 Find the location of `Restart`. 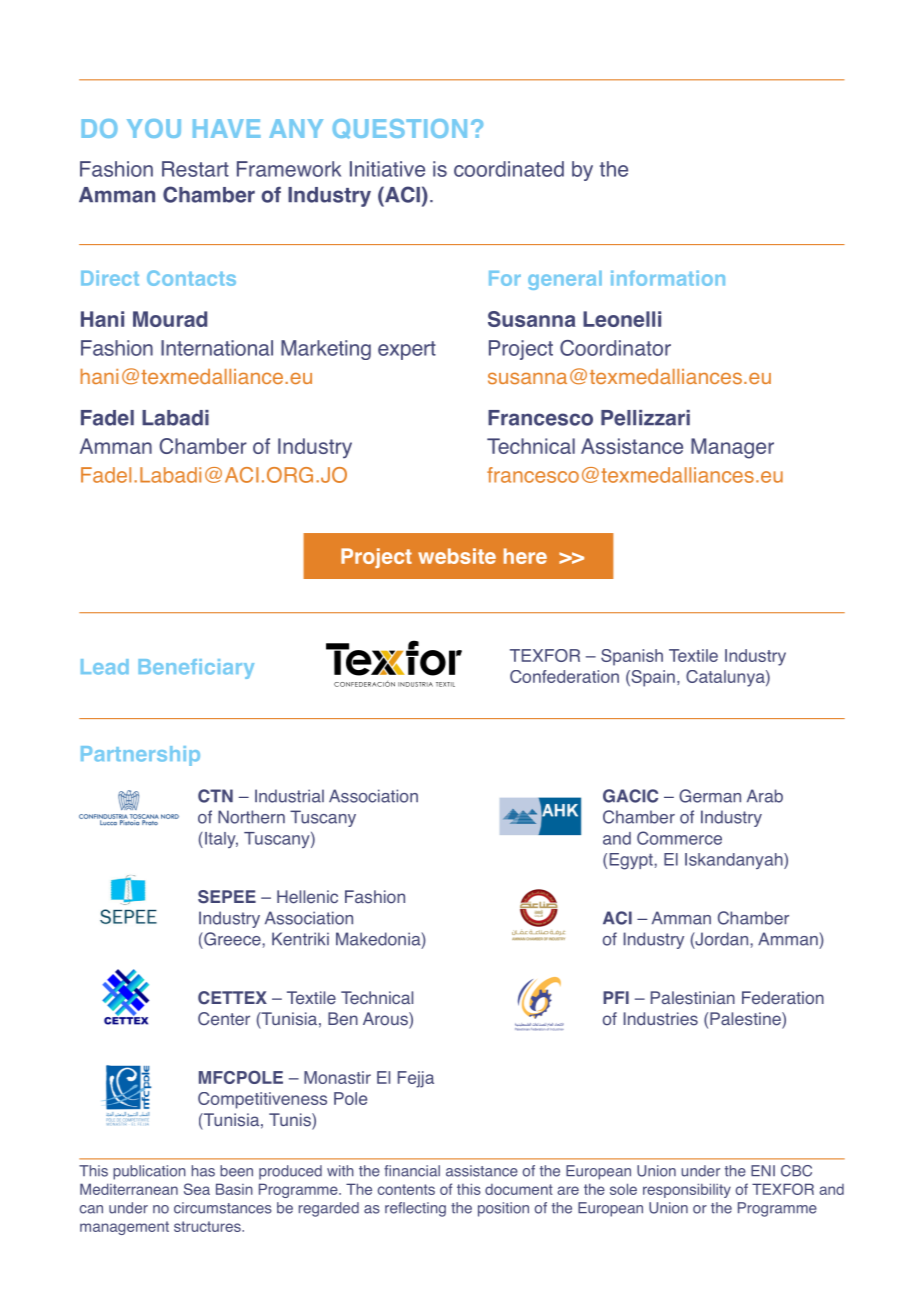

Restart is located at coordinates (195, 169).
